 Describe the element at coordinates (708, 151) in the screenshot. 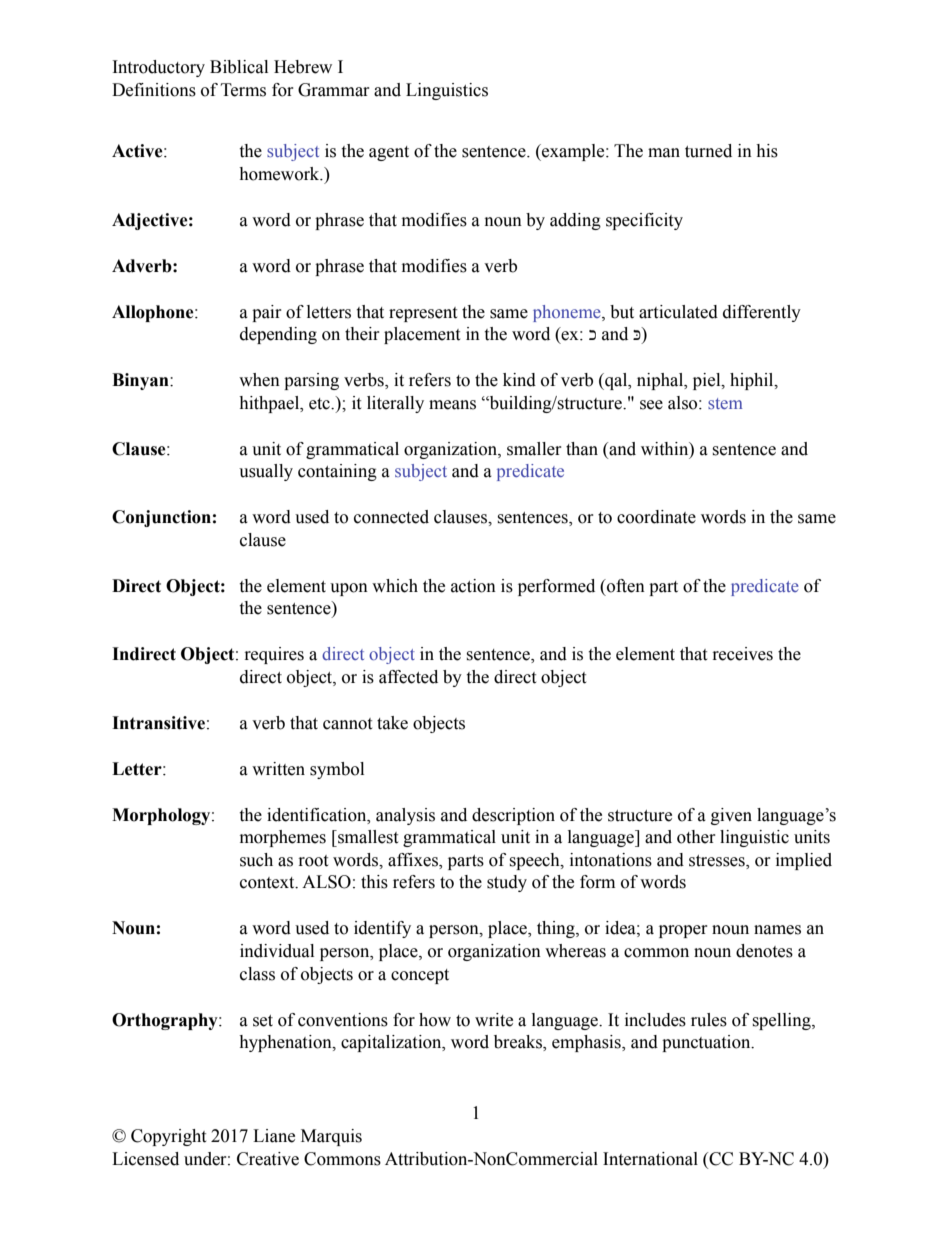

I see `turned` at that location.
